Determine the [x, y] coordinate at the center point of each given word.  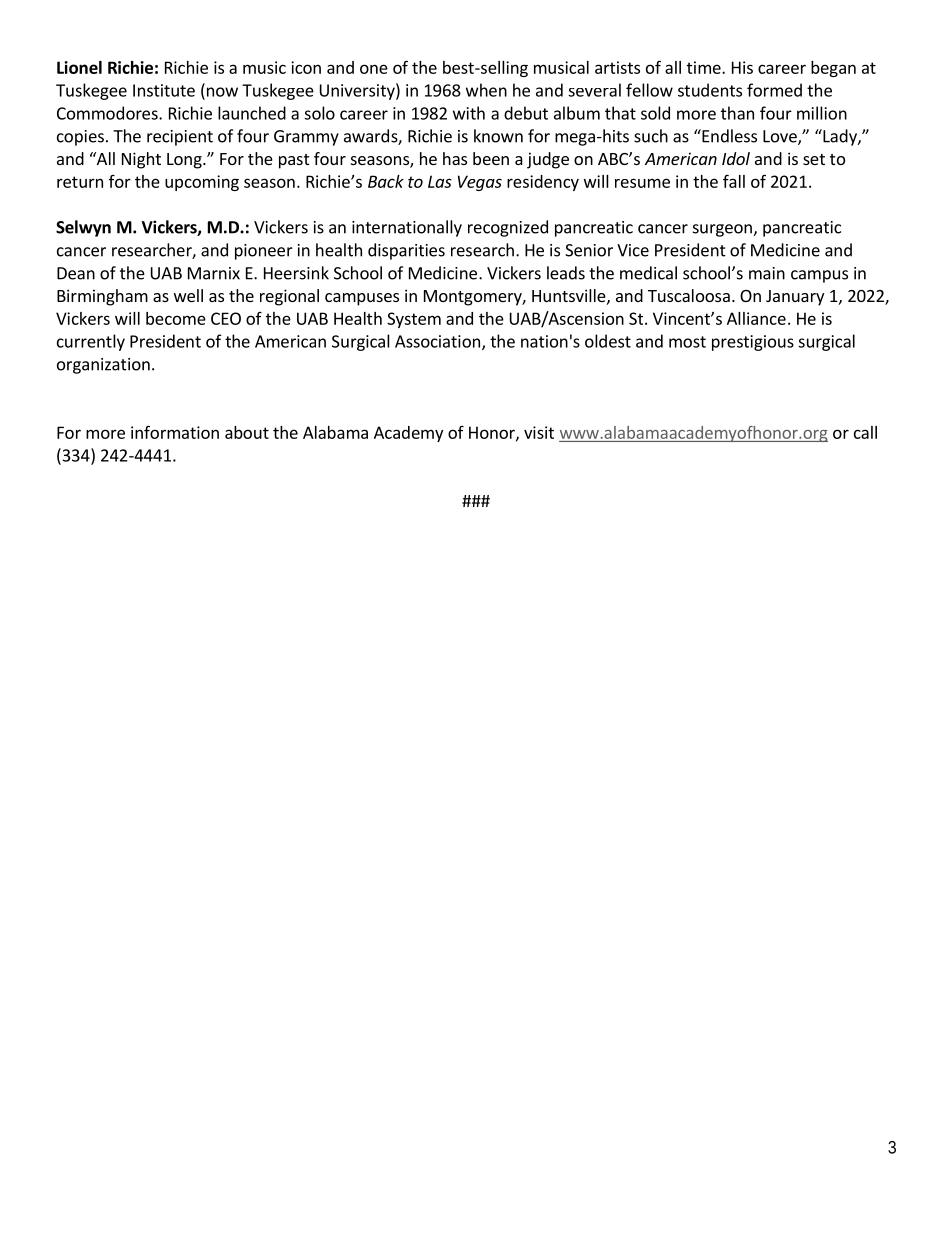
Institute [164, 90]
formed [774, 90]
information [175, 432]
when [486, 90]
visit [539, 432]
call [865, 432]
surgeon [723, 230]
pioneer [264, 252]
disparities [406, 251]
